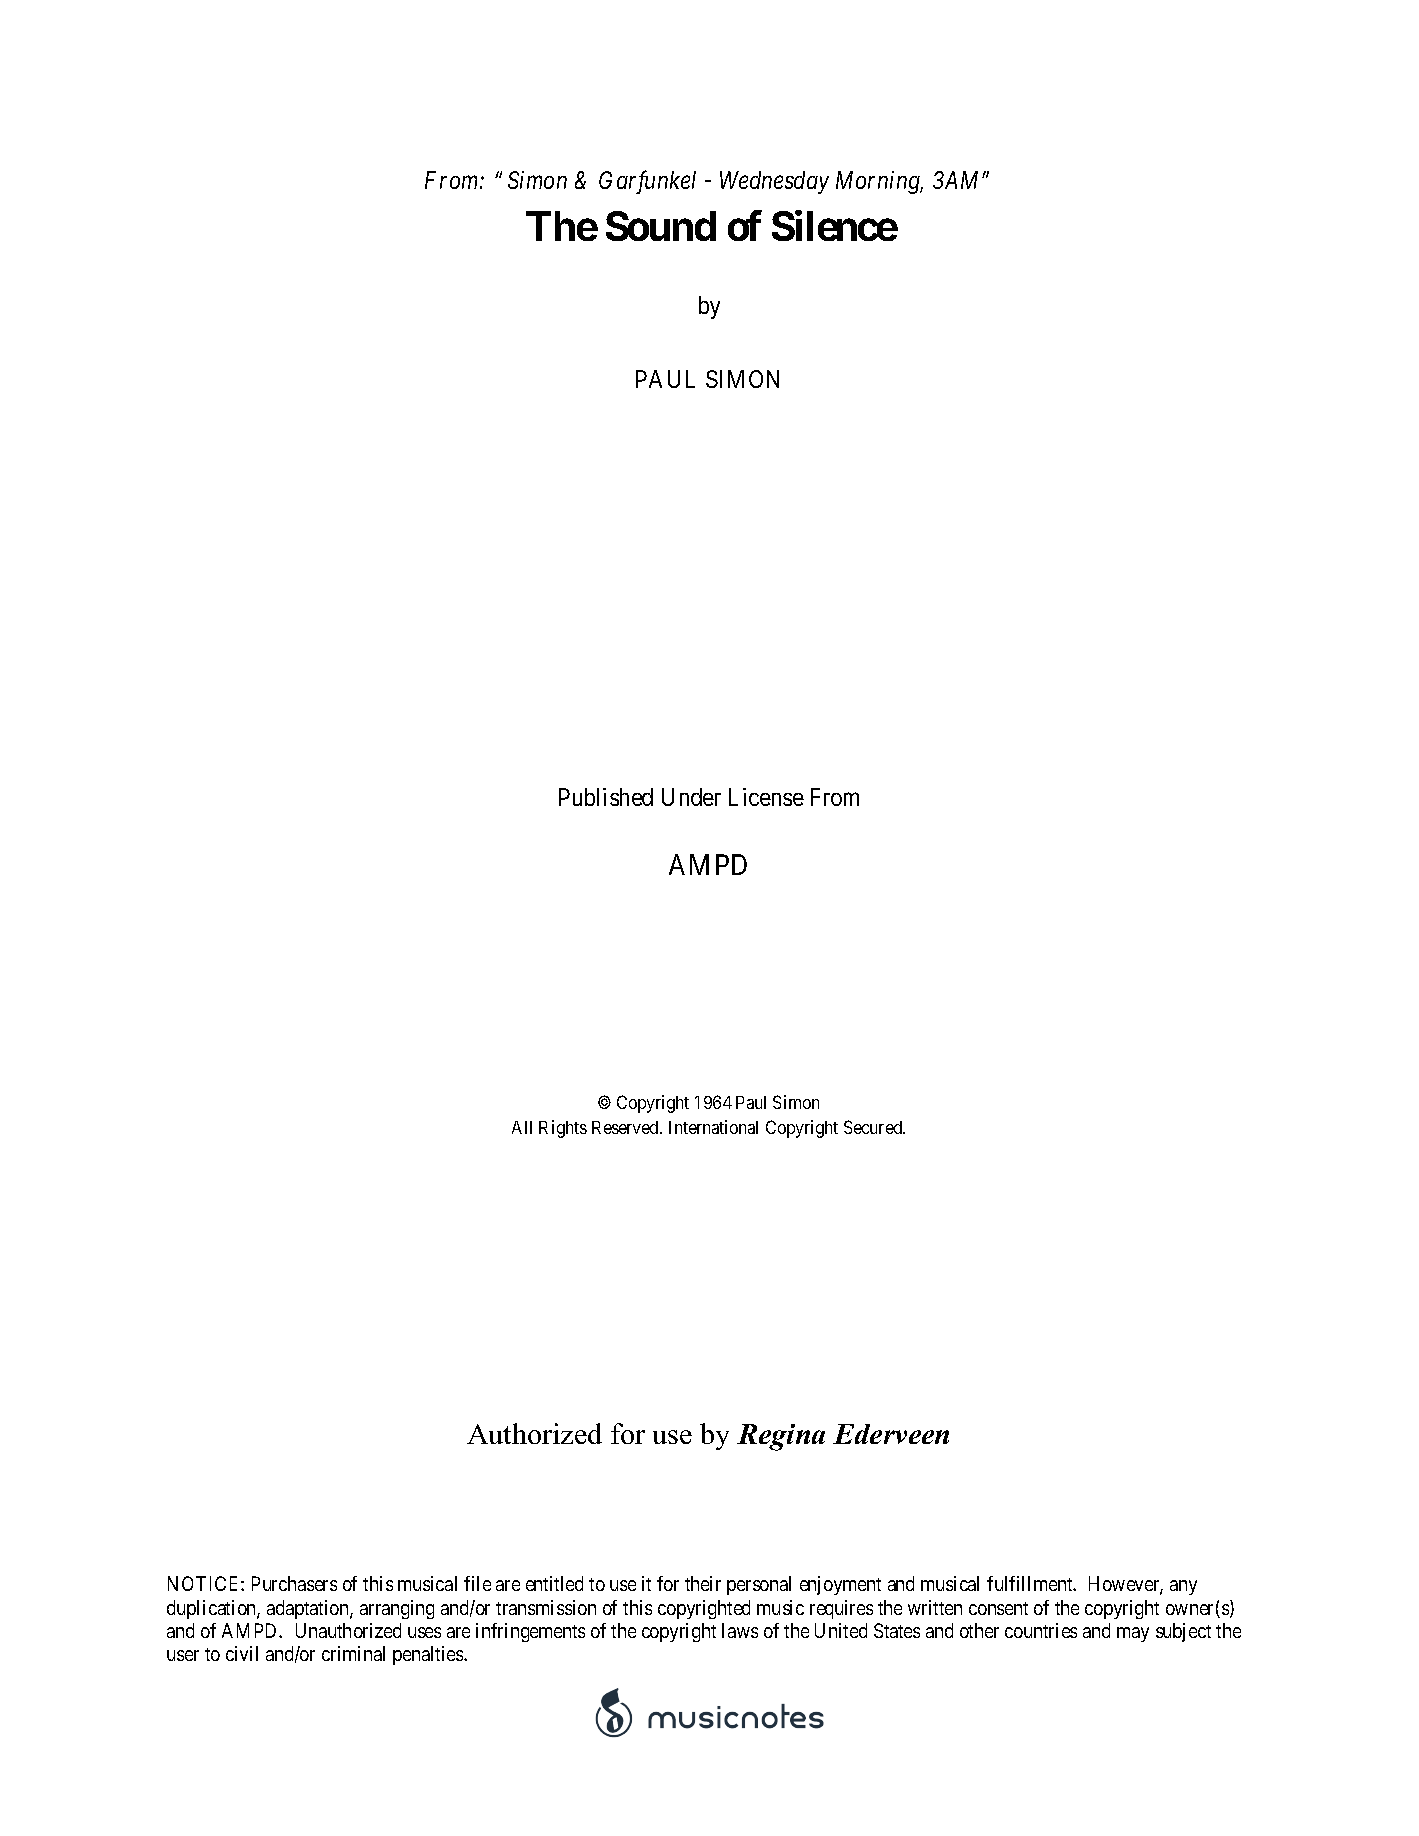 The image size is (1419, 1836). I want to click on their, so click(703, 1583).
